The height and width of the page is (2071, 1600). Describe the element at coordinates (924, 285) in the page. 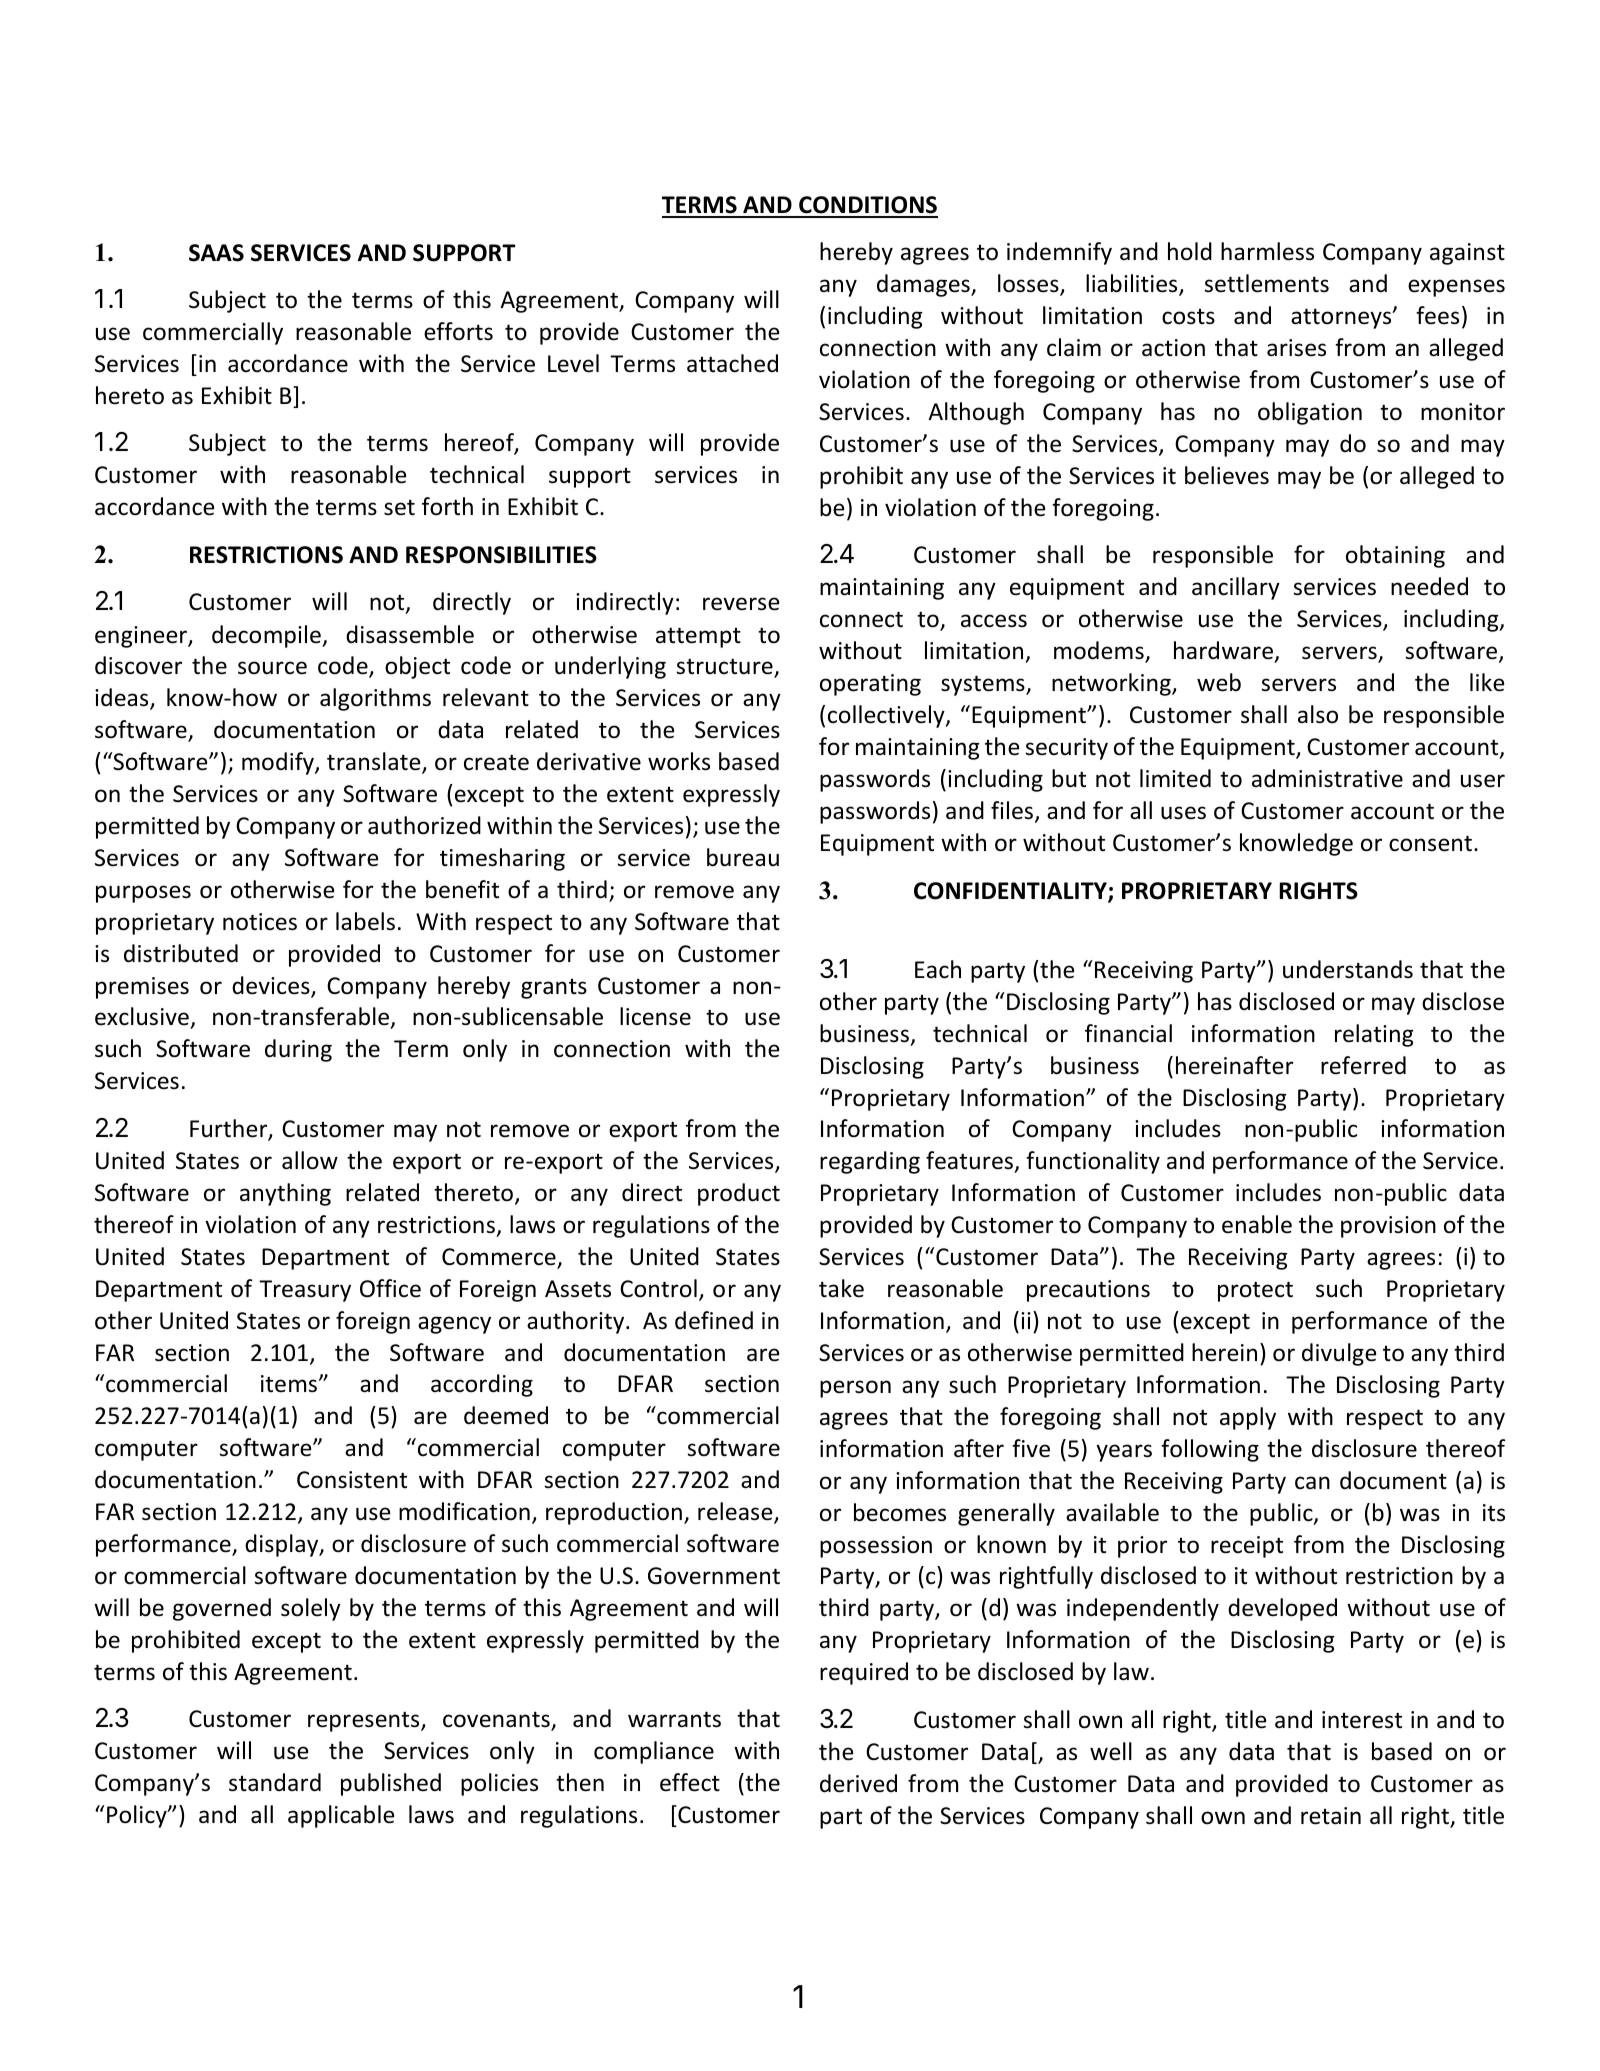

I see `damages` at that location.
